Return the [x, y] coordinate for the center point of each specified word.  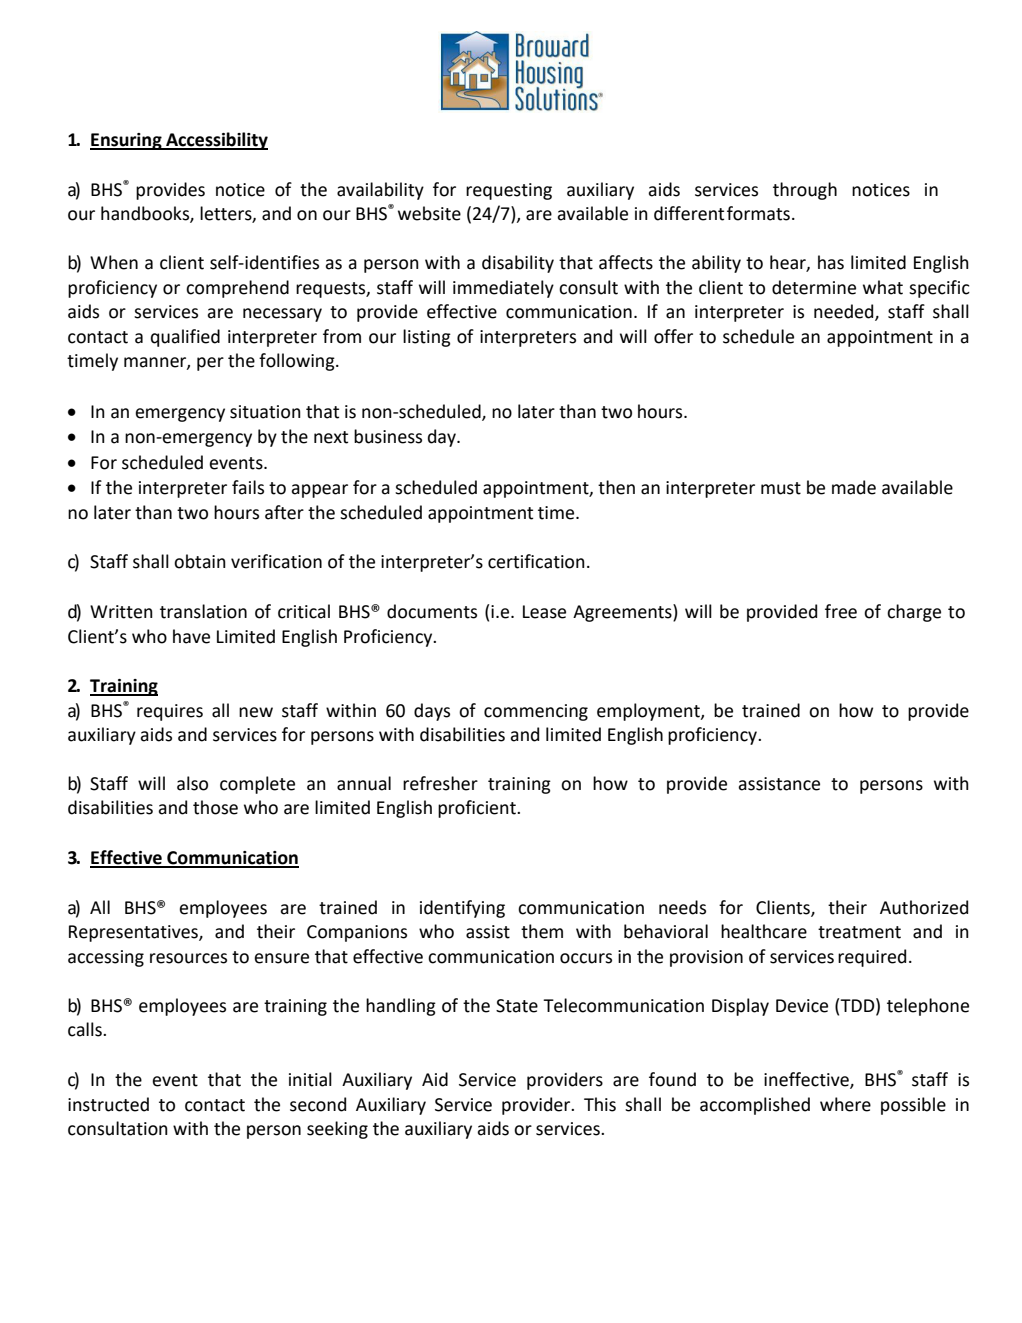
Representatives [134, 933]
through [805, 191]
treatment [859, 932]
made [854, 487]
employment [649, 712]
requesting [509, 191]
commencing [536, 712]
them [542, 931]
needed [845, 312]
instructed [108, 1104]
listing [427, 338]
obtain [200, 561]
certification [536, 561]
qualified [185, 338]
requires [170, 712]
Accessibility [216, 141]
